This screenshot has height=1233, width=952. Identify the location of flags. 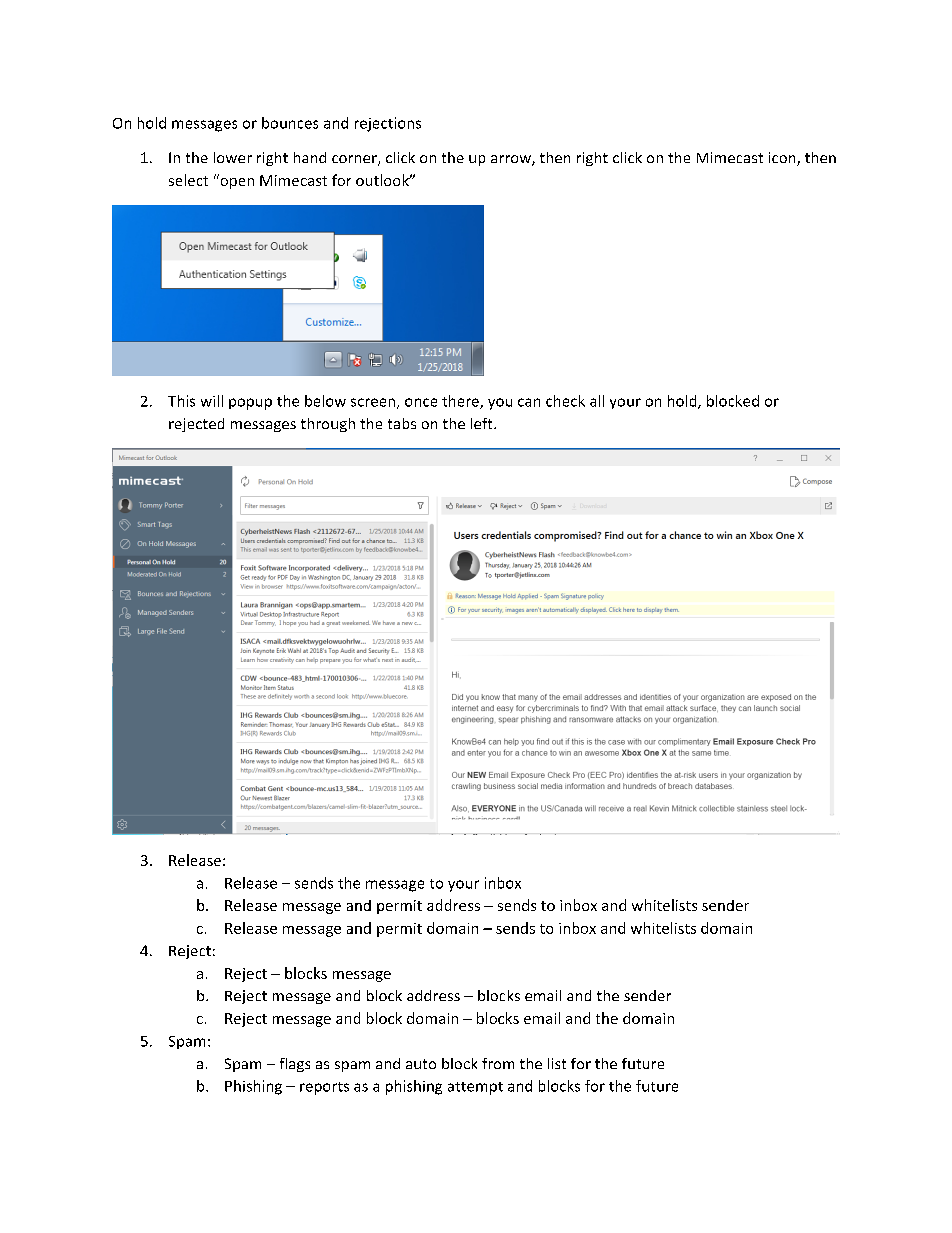
(295, 1065).
